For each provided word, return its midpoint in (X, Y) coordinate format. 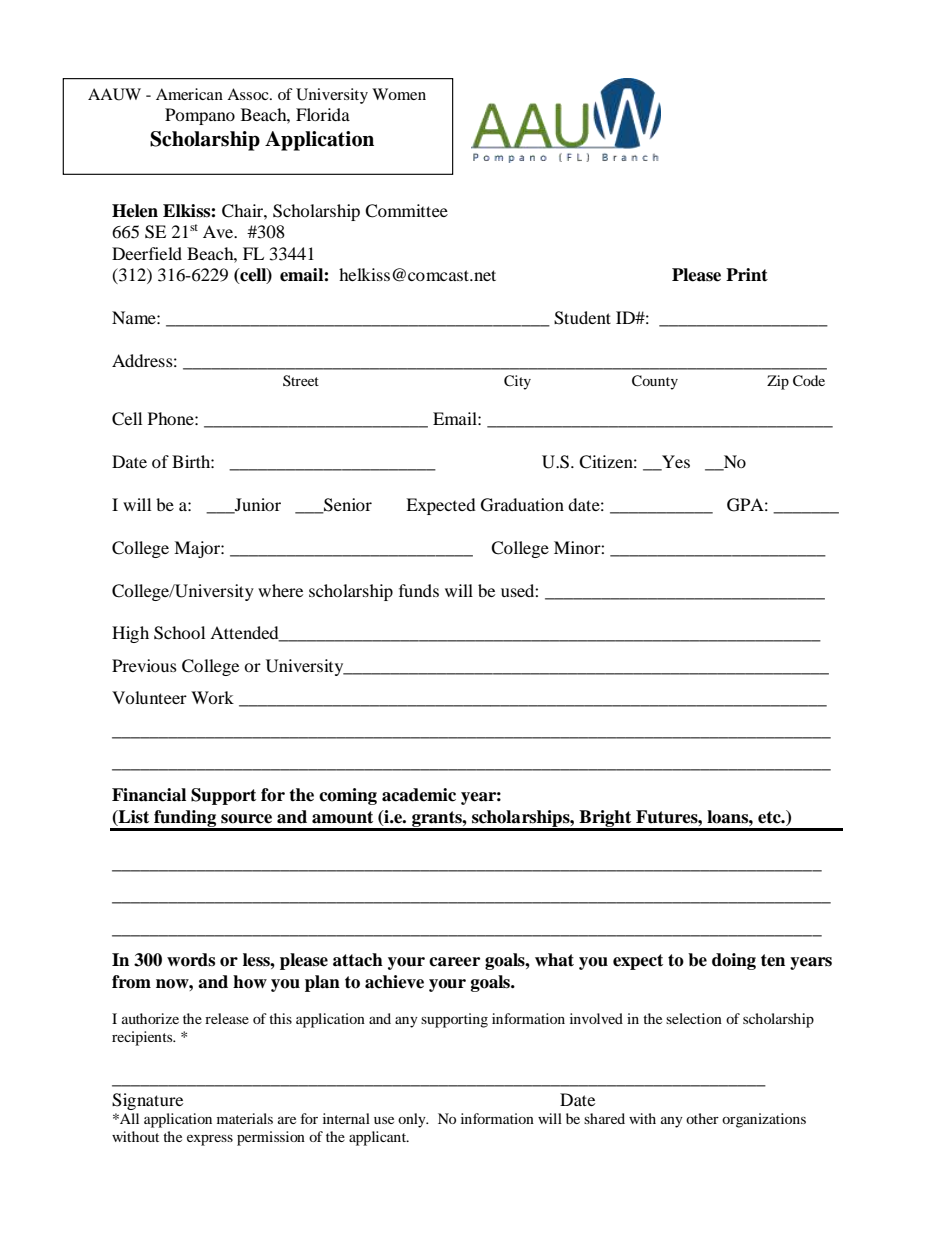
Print (747, 274)
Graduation (522, 505)
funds (419, 590)
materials (245, 1118)
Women (399, 94)
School (179, 633)
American (189, 94)
